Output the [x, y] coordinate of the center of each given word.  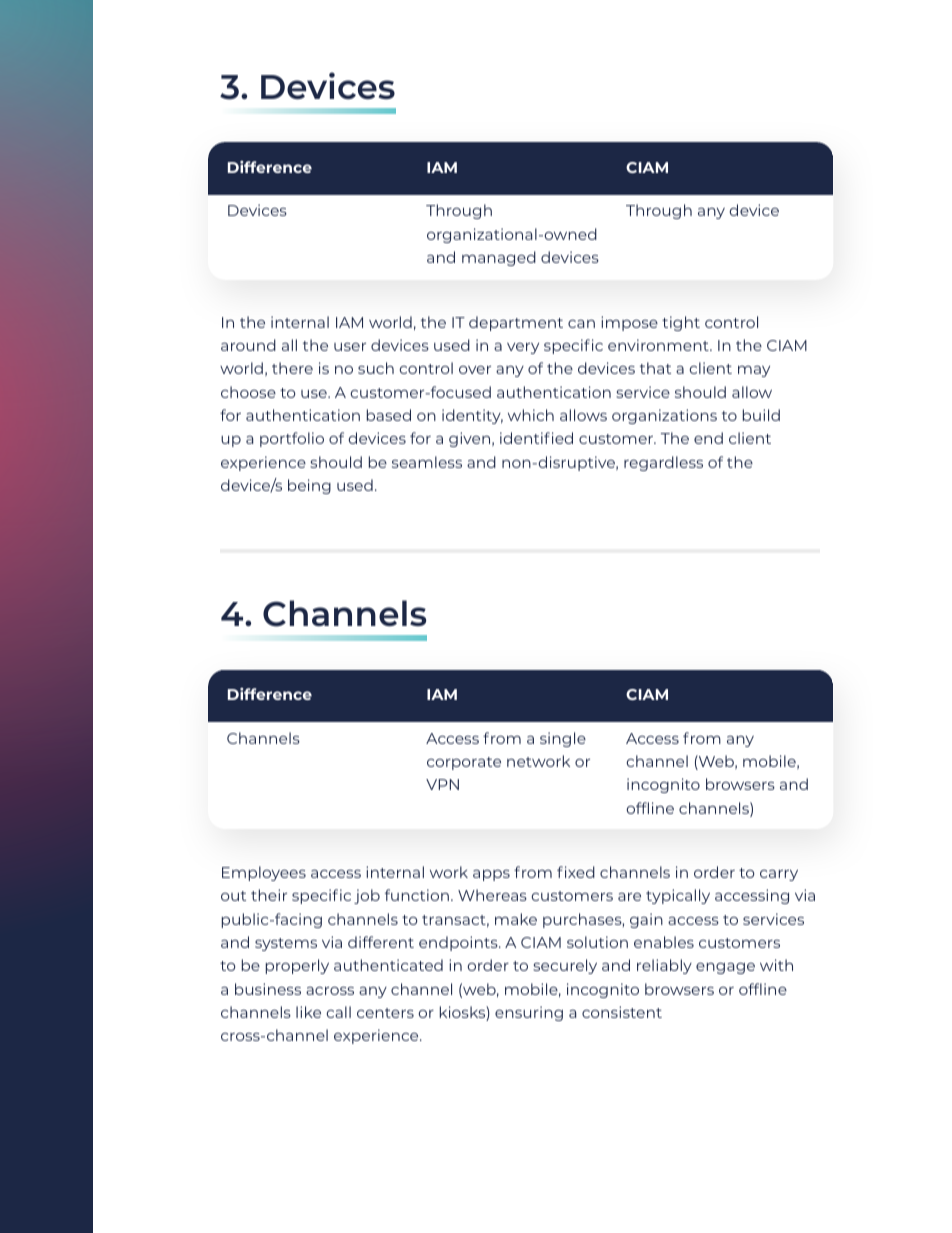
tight [681, 323]
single [563, 739]
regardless [663, 463]
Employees [264, 873]
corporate [464, 763]
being [309, 486]
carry [779, 875]
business [268, 989]
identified [536, 438]
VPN [442, 784]
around [248, 345]
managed [499, 258]
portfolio [292, 439]
